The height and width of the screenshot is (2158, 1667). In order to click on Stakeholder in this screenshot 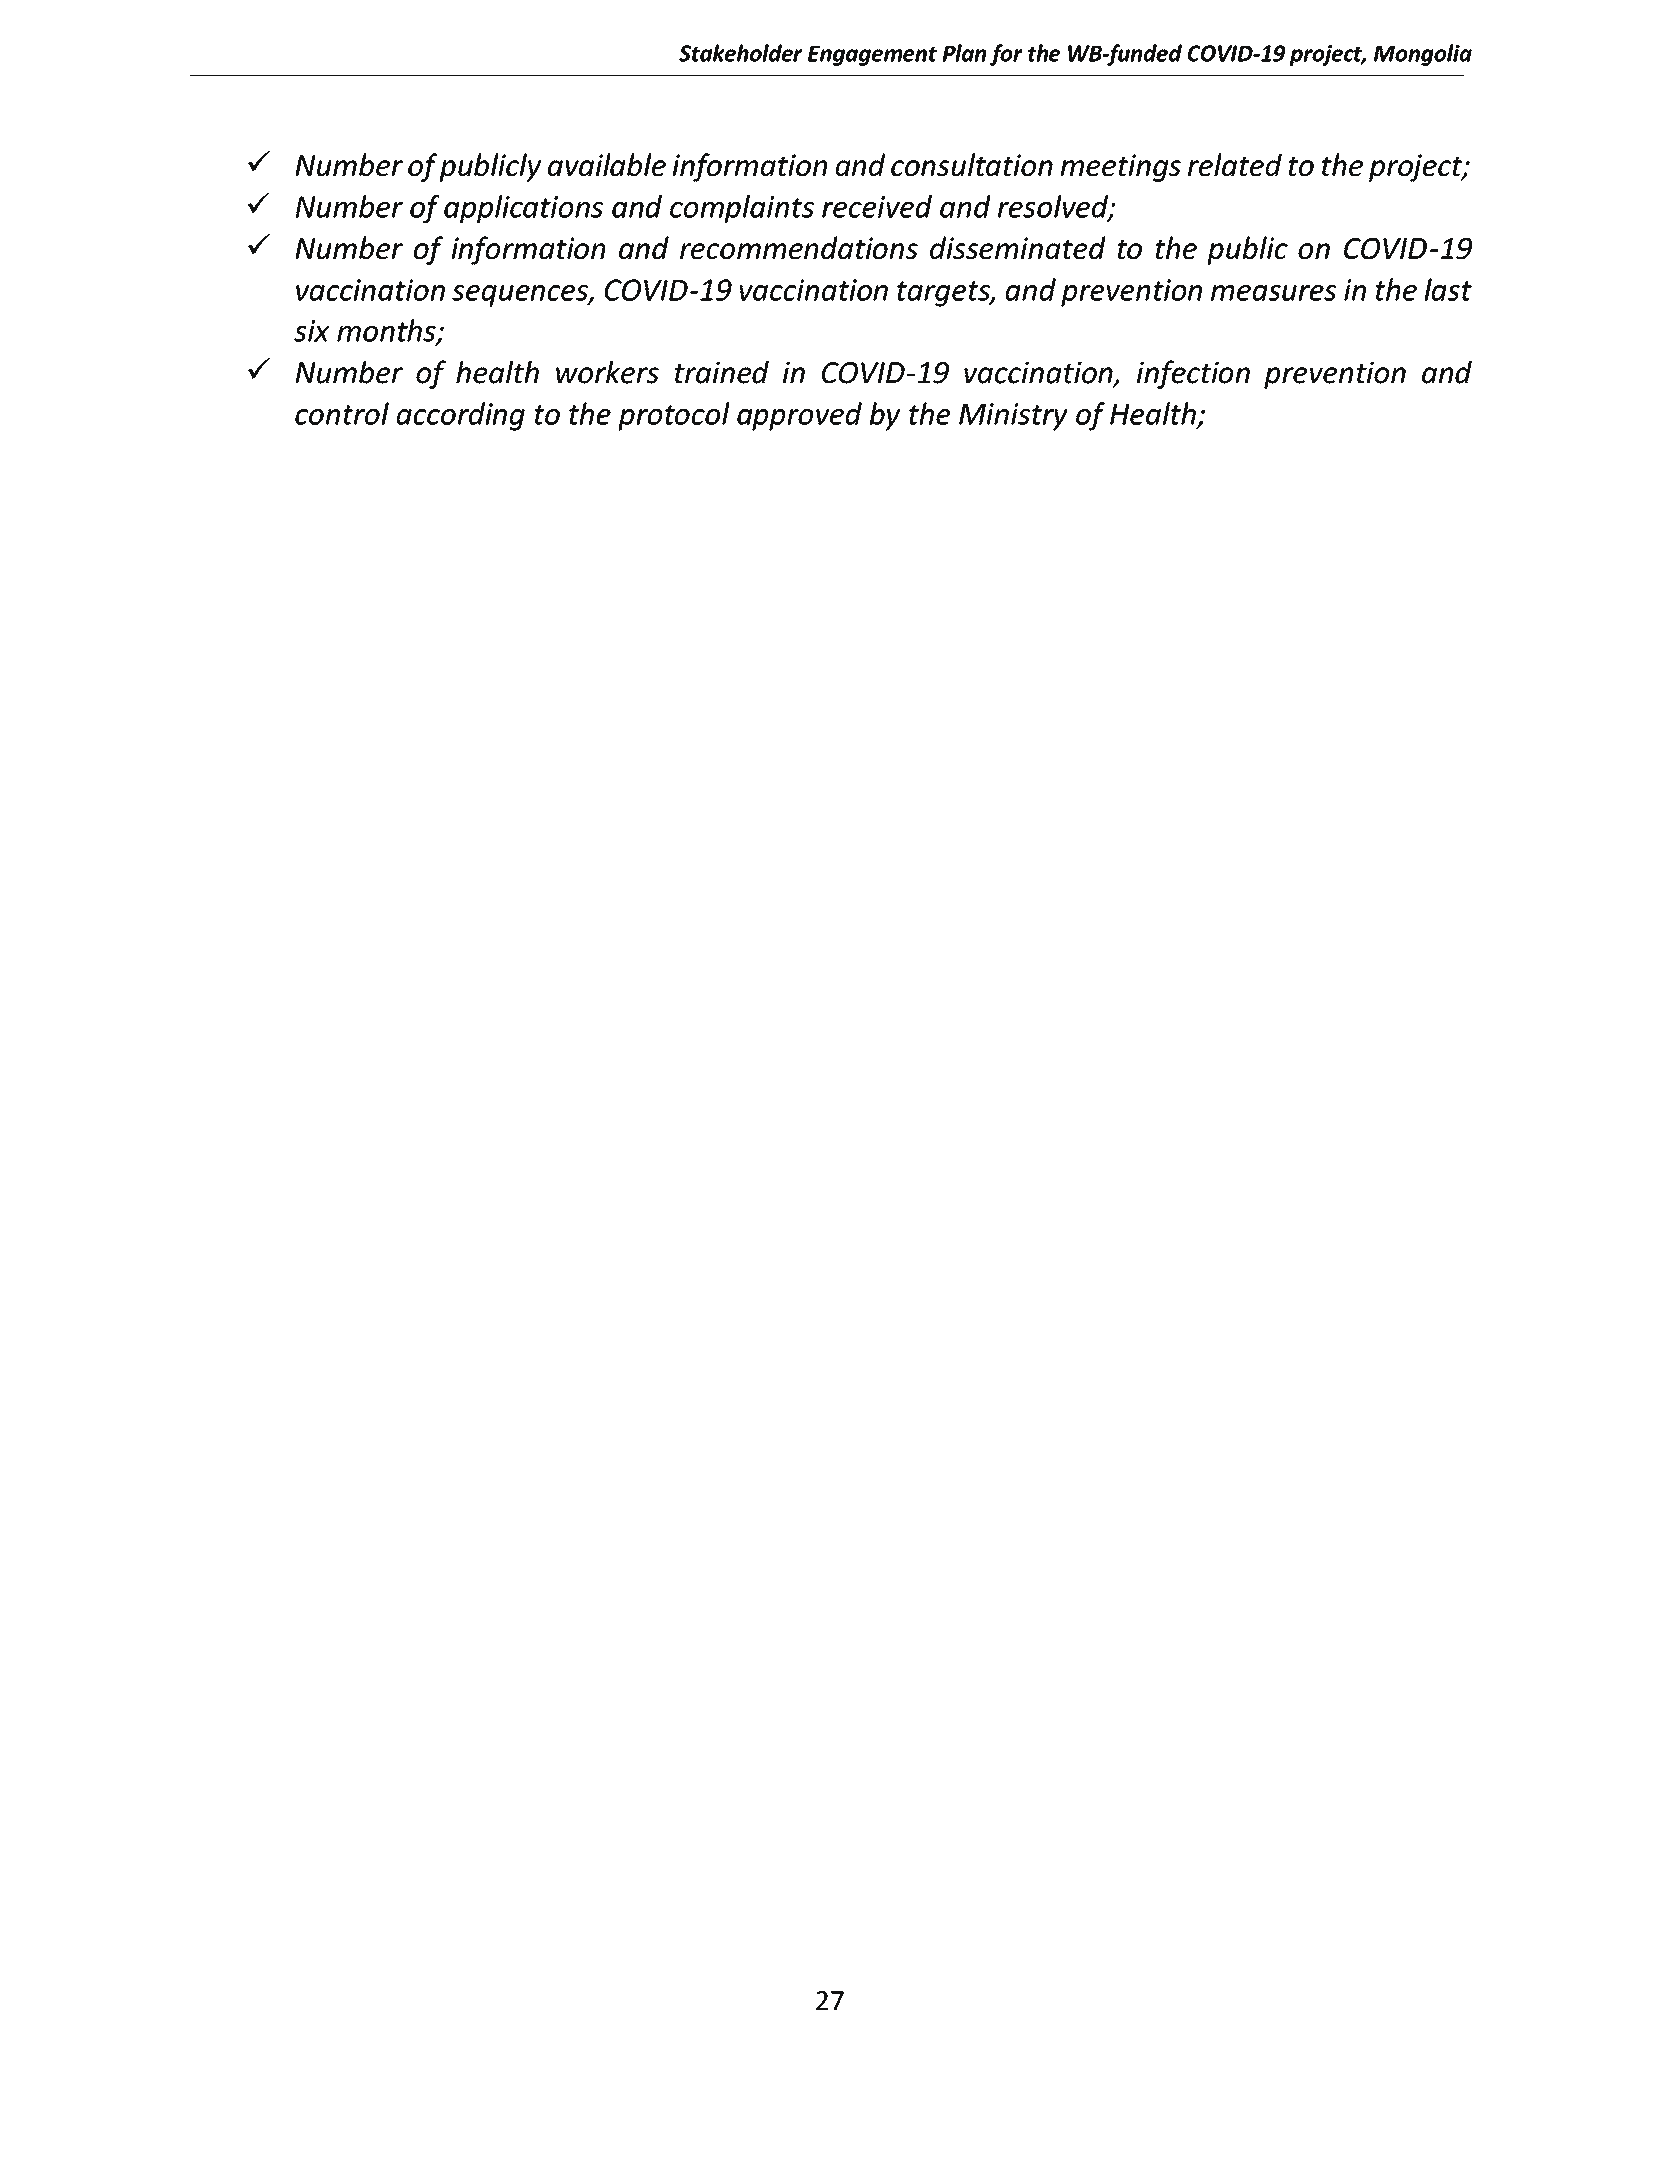, I will do `click(740, 53)`.
